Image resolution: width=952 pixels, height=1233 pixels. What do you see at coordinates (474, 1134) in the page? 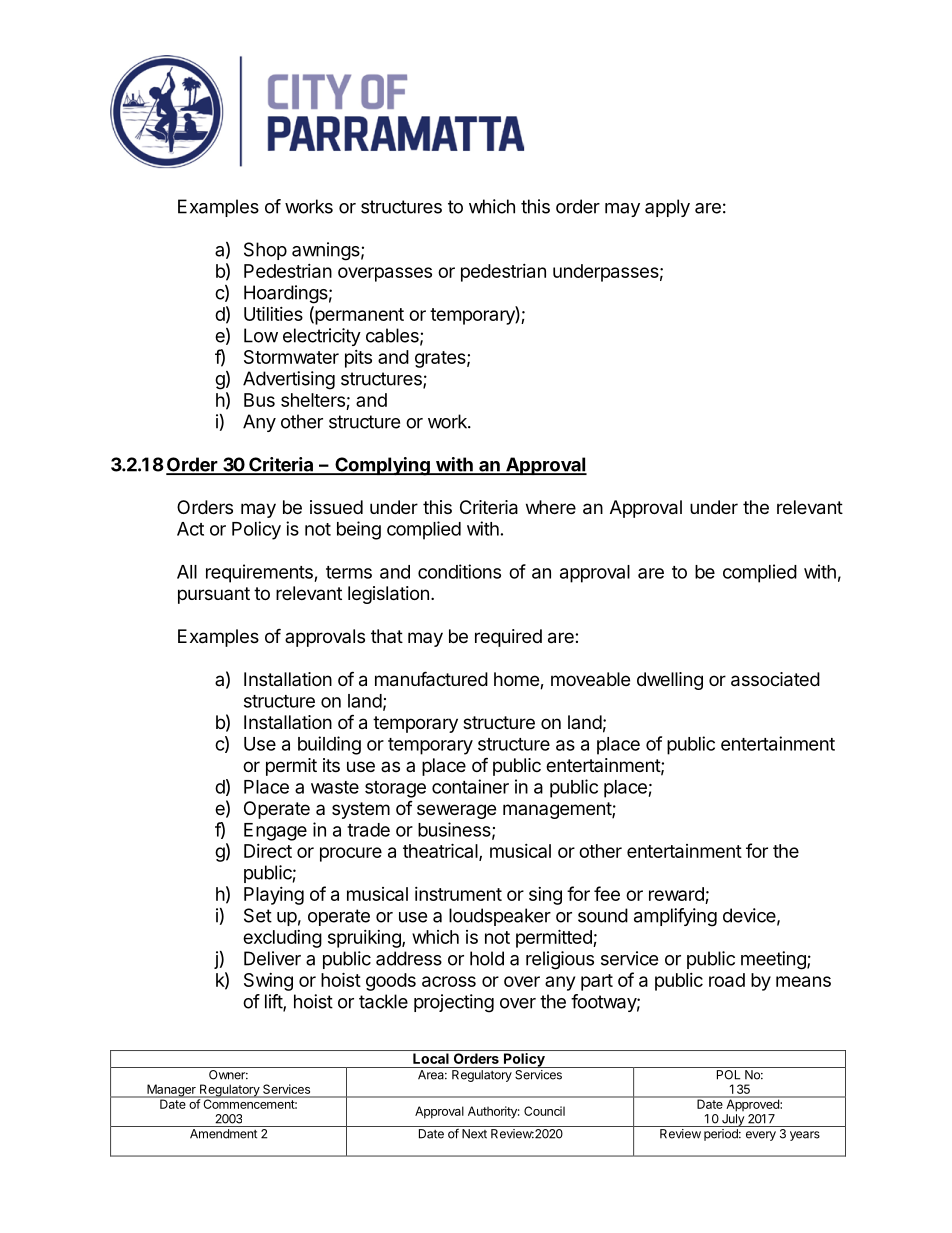
I see `Next` at bounding box center [474, 1134].
